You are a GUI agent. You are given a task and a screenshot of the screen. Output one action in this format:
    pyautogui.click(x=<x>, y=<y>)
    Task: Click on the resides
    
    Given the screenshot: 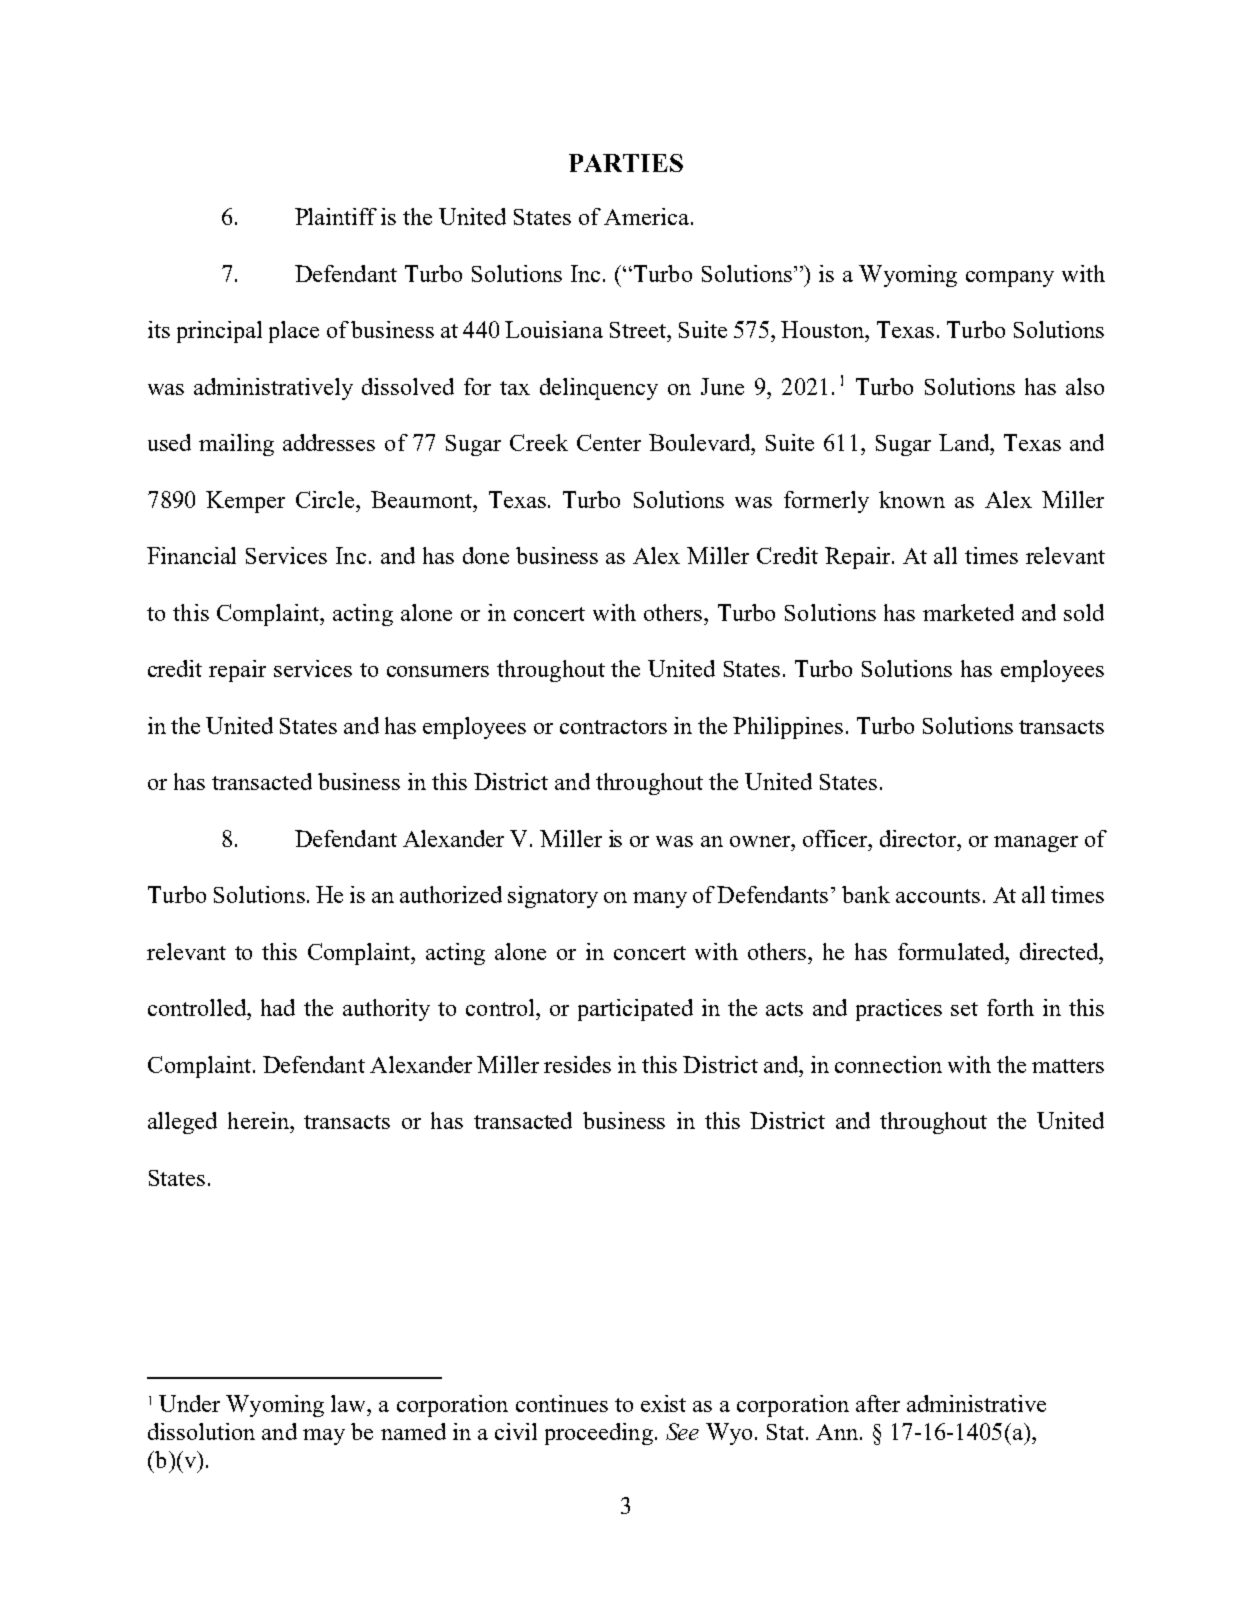 What is the action you would take?
    pyautogui.click(x=577, y=1064)
